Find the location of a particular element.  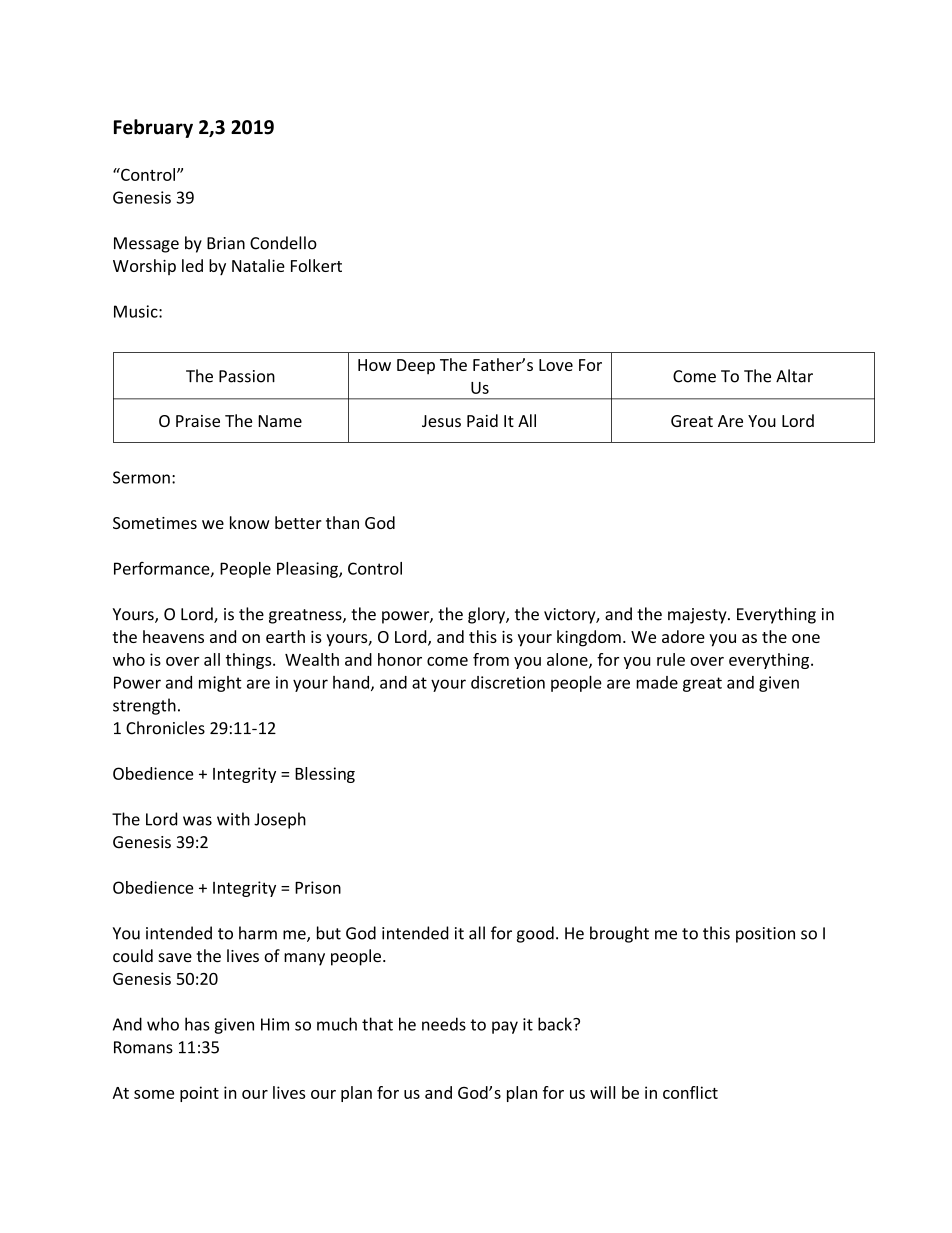

Paid is located at coordinates (482, 420).
